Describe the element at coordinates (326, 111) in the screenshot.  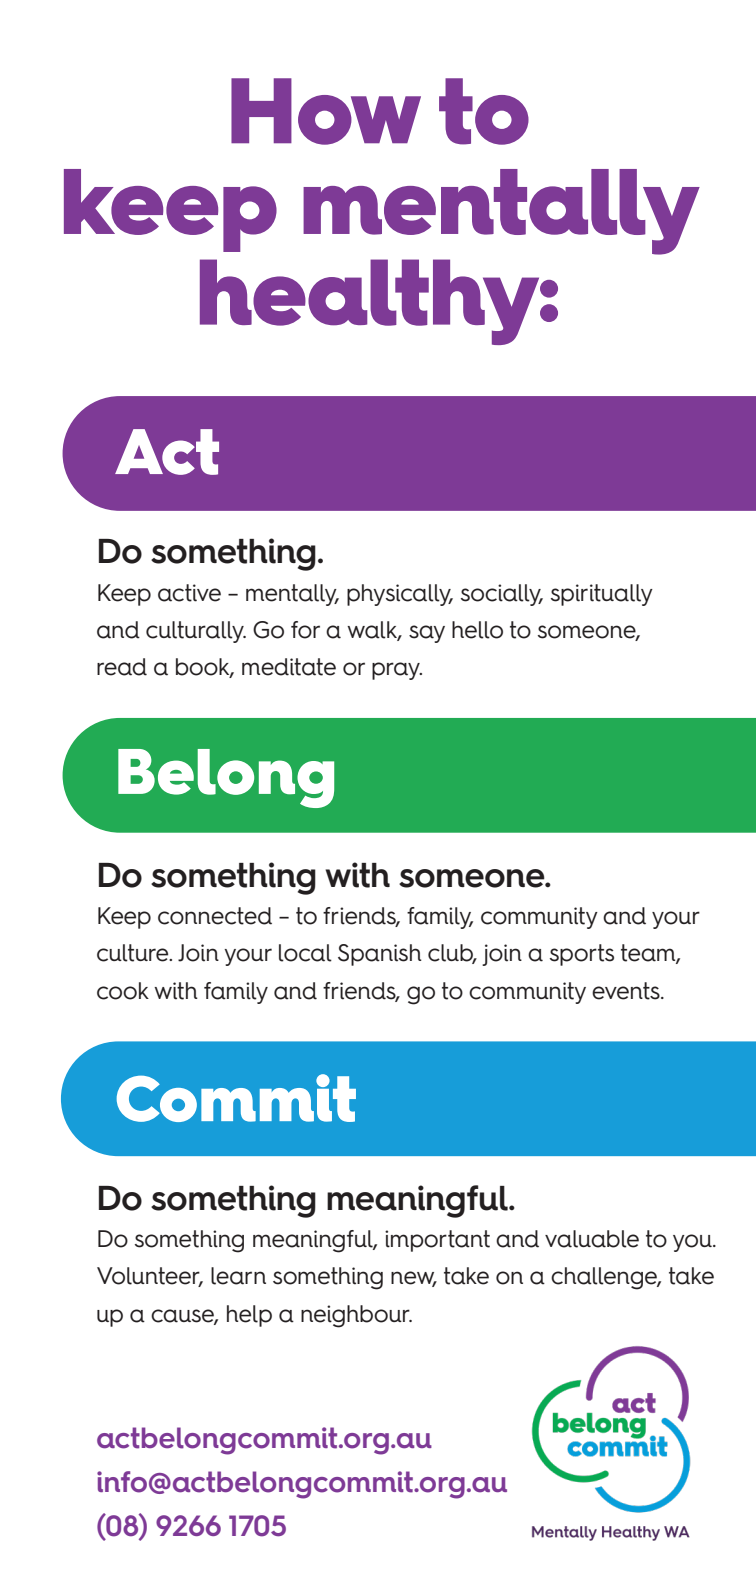
I see `How` at that location.
